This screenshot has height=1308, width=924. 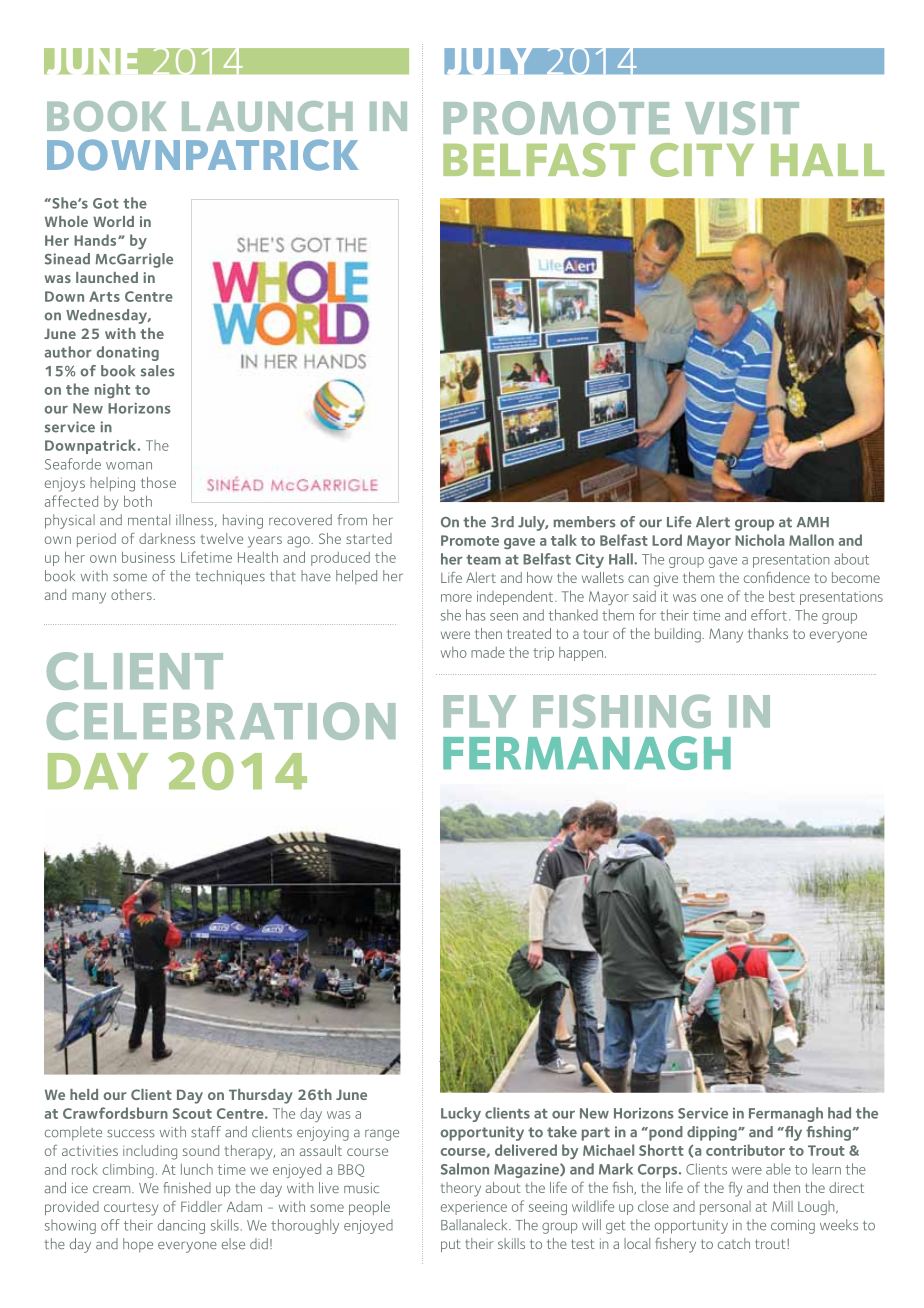 What do you see at coordinates (488, 652) in the screenshot?
I see `made` at bounding box center [488, 652].
